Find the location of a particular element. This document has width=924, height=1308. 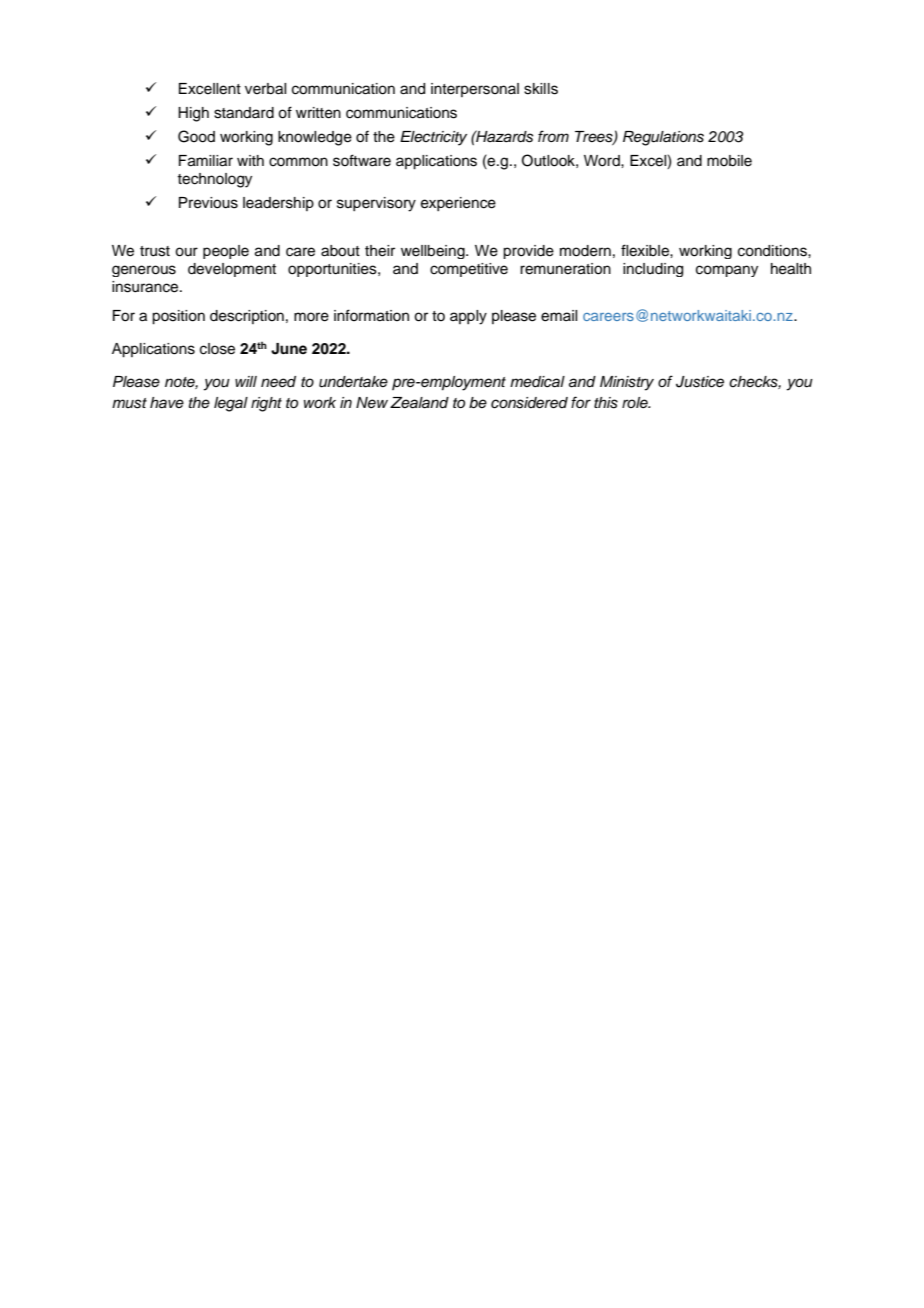

legal is located at coordinates (231, 404).
